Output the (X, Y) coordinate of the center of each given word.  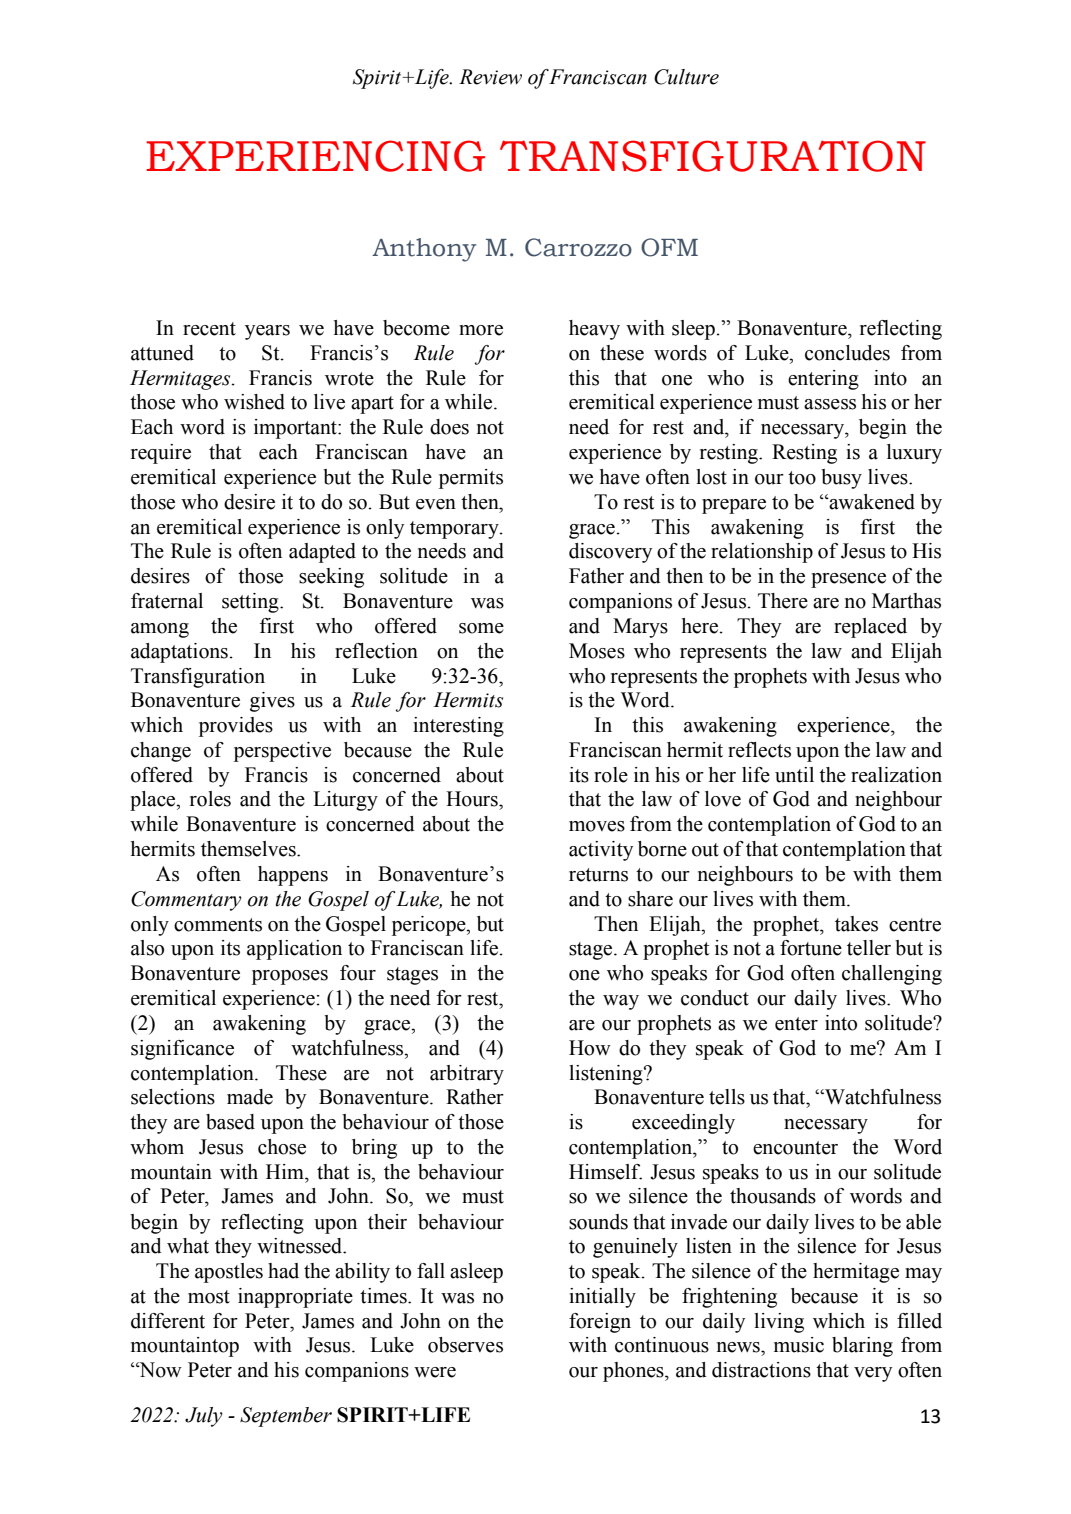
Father (596, 576)
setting (251, 603)
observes (465, 1345)
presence (848, 580)
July (204, 1417)
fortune (811, 948)
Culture (686, 77)
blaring (862, 1347)
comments (218, 925)
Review (490, 77)
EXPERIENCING (315, 156)
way (621, 1002)
